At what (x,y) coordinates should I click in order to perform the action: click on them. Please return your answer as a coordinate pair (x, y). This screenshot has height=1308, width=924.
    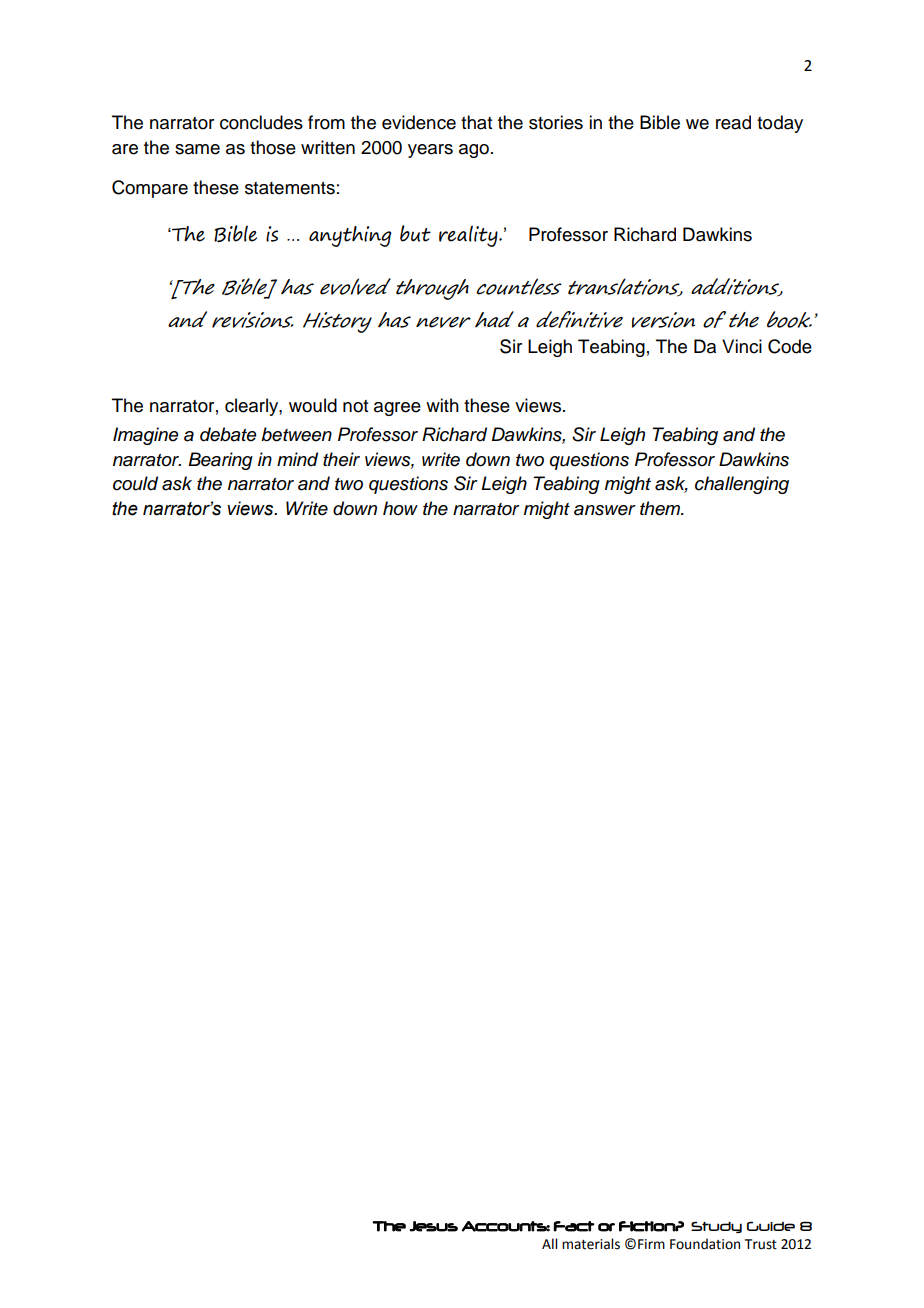
    Looking at the image, I should click on (661, 508).
